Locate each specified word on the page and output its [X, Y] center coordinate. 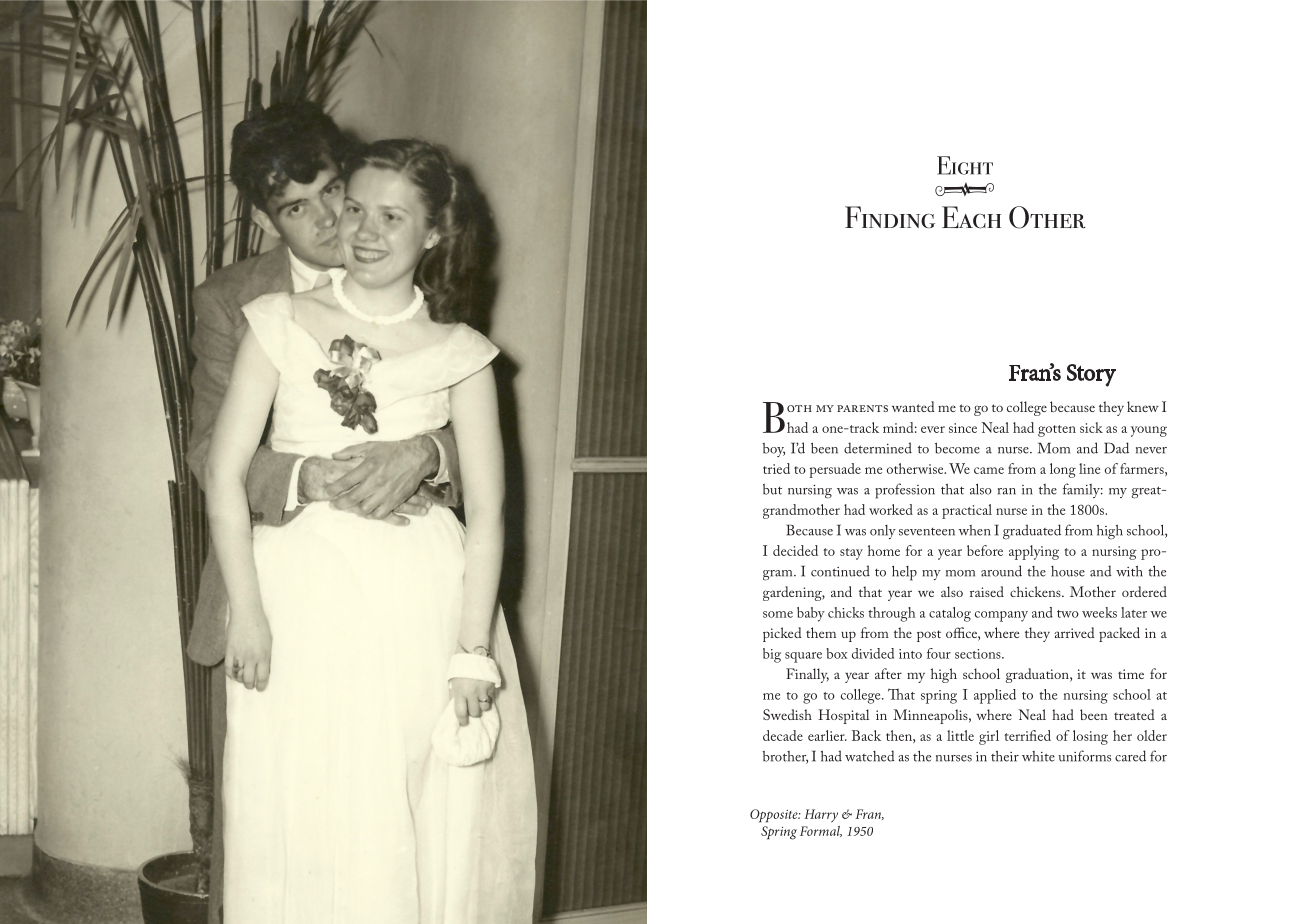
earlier [827, 735]
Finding [890, 217]
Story [1091, 375]
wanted [913, 406]
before [985, 550]
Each [971, 217]
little [960, 735]
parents [862, 408]
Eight [965, 165]
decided [795, 550]
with [1129, 571]
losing [1090, 737]
